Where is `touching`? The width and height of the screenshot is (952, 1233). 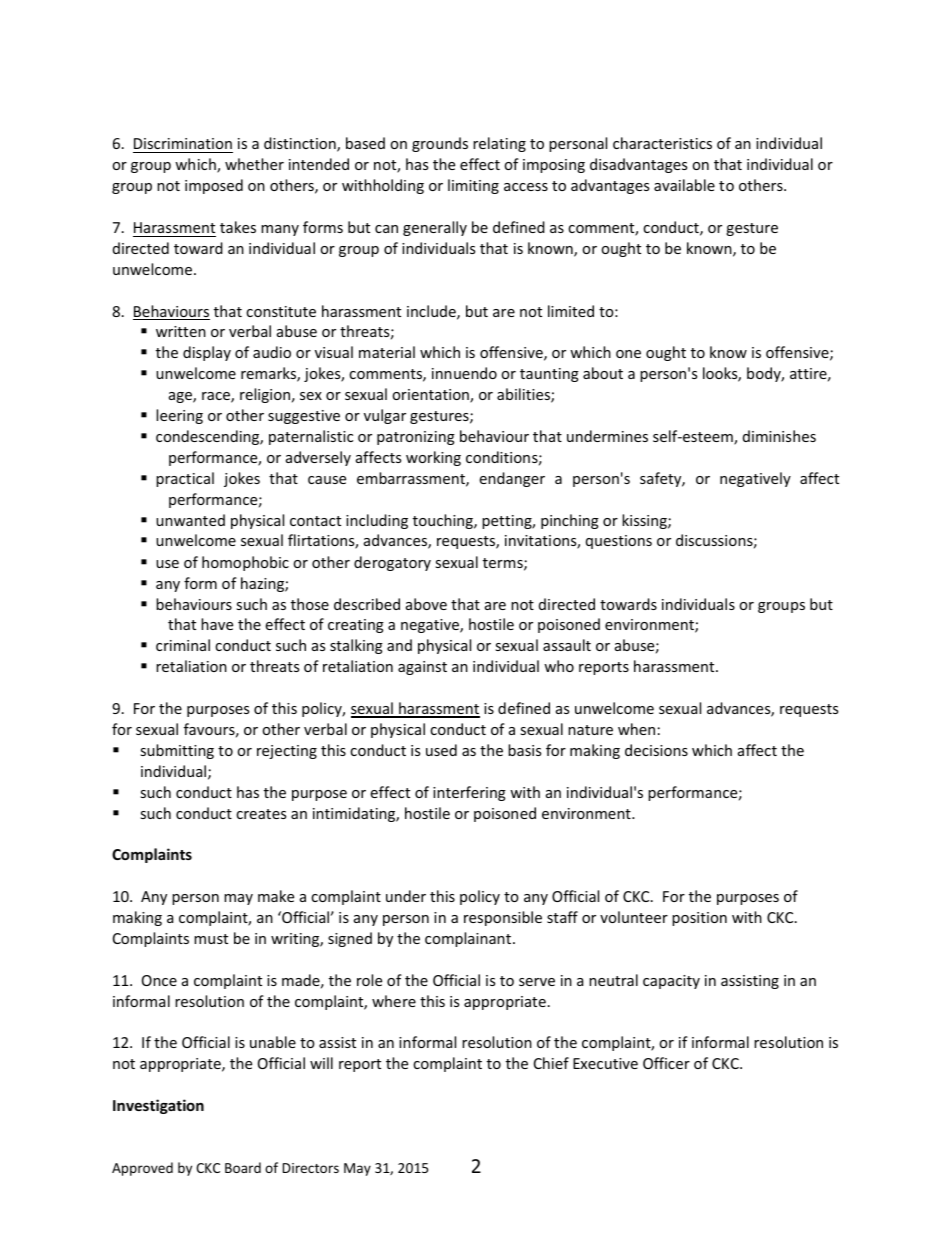
touching is located at coordinates (444, 521).
